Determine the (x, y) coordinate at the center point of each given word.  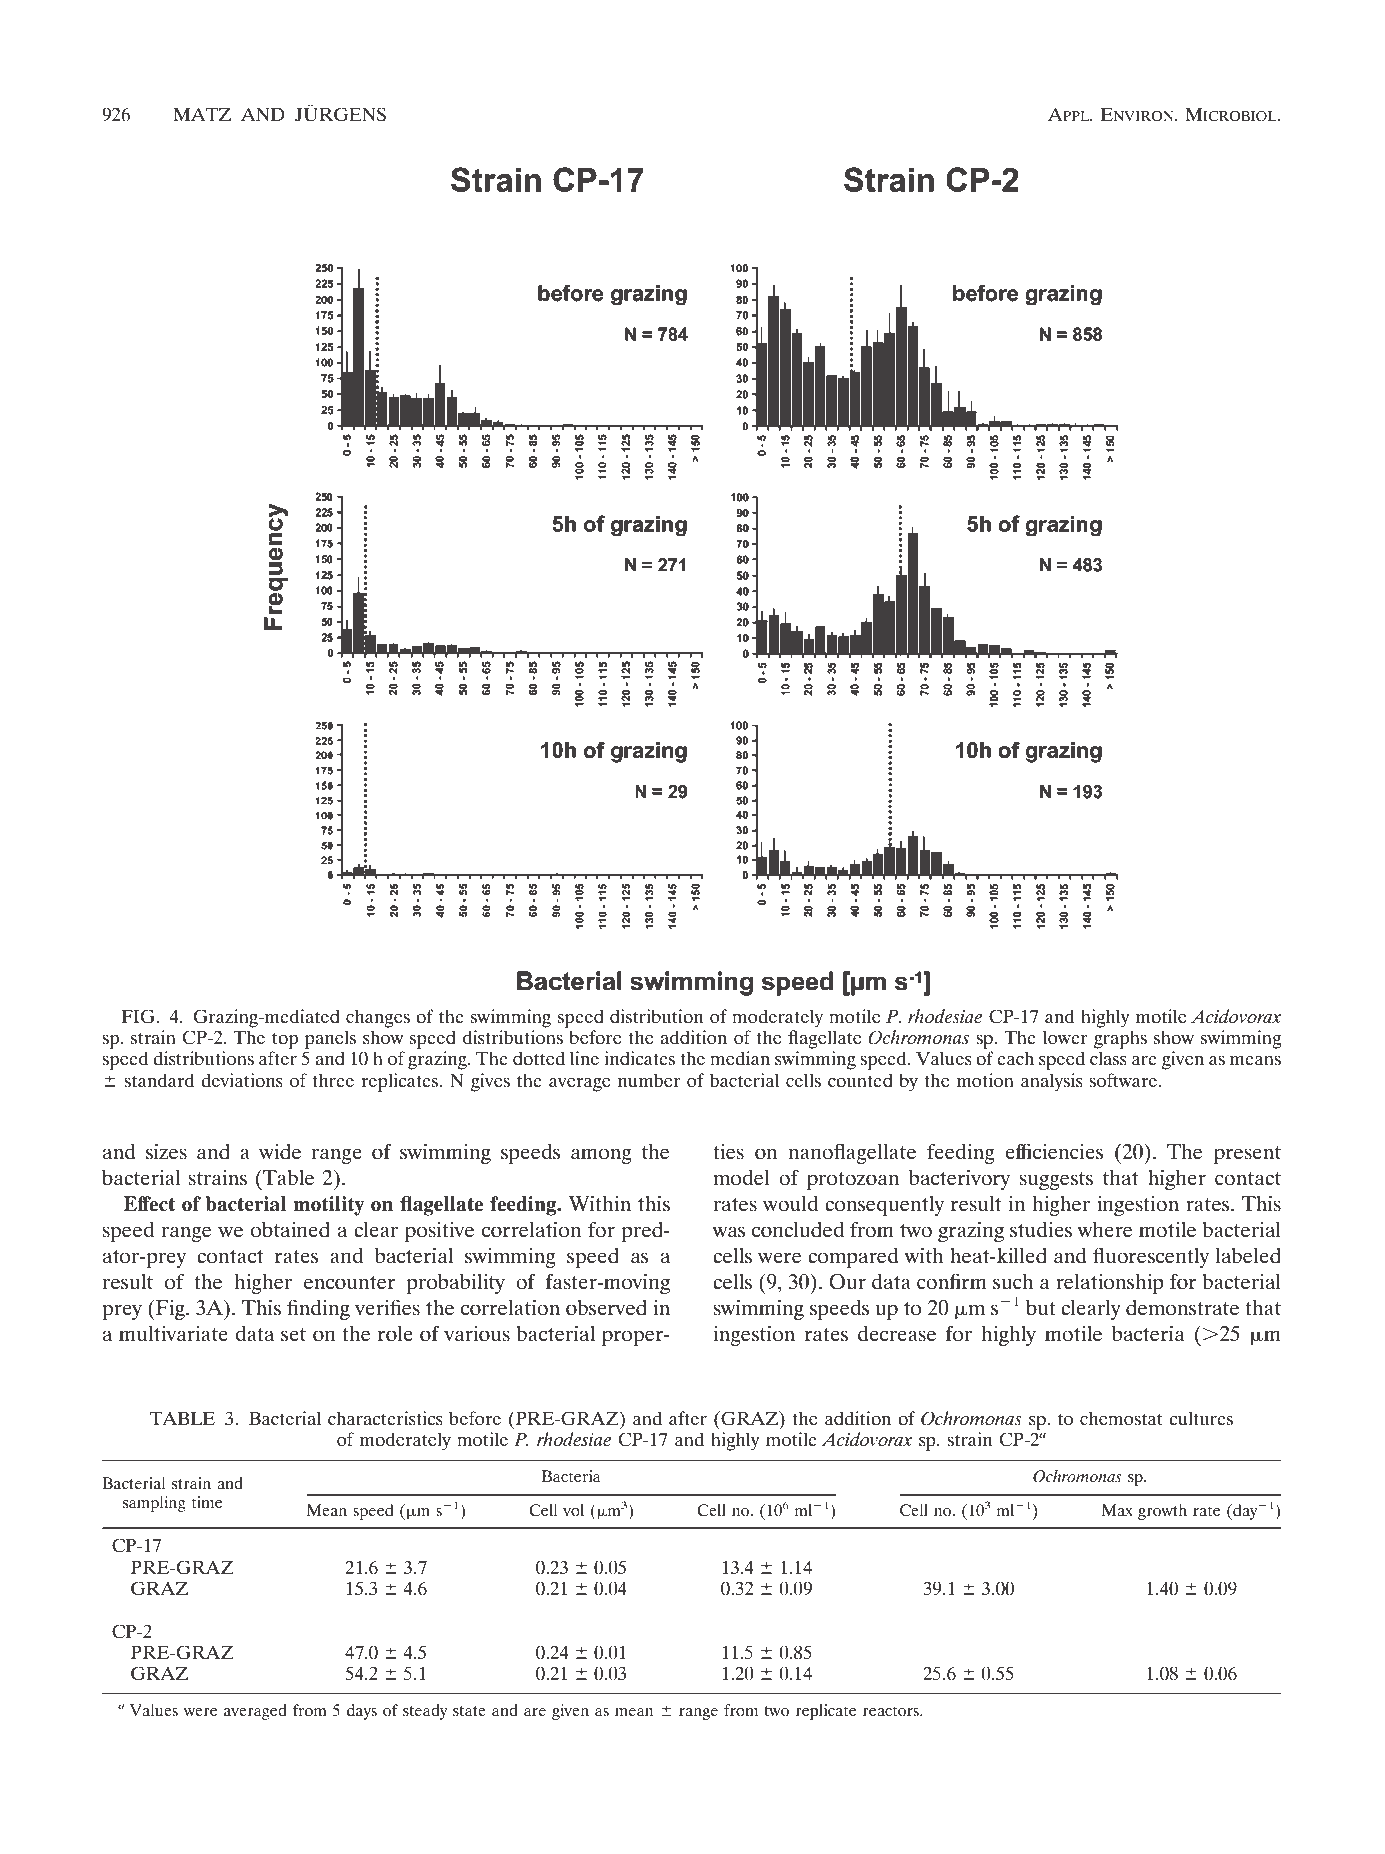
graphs (1120, 1039)
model (741, 1178)
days (362, 1712)
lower (1065, 1037)
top (285, 1040)
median (740, 1058)
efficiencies (1054, 1151)
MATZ (202, 114)
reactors (892, 1711)
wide (280, 1152)
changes (378, 1018)
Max (1117, 1510)
